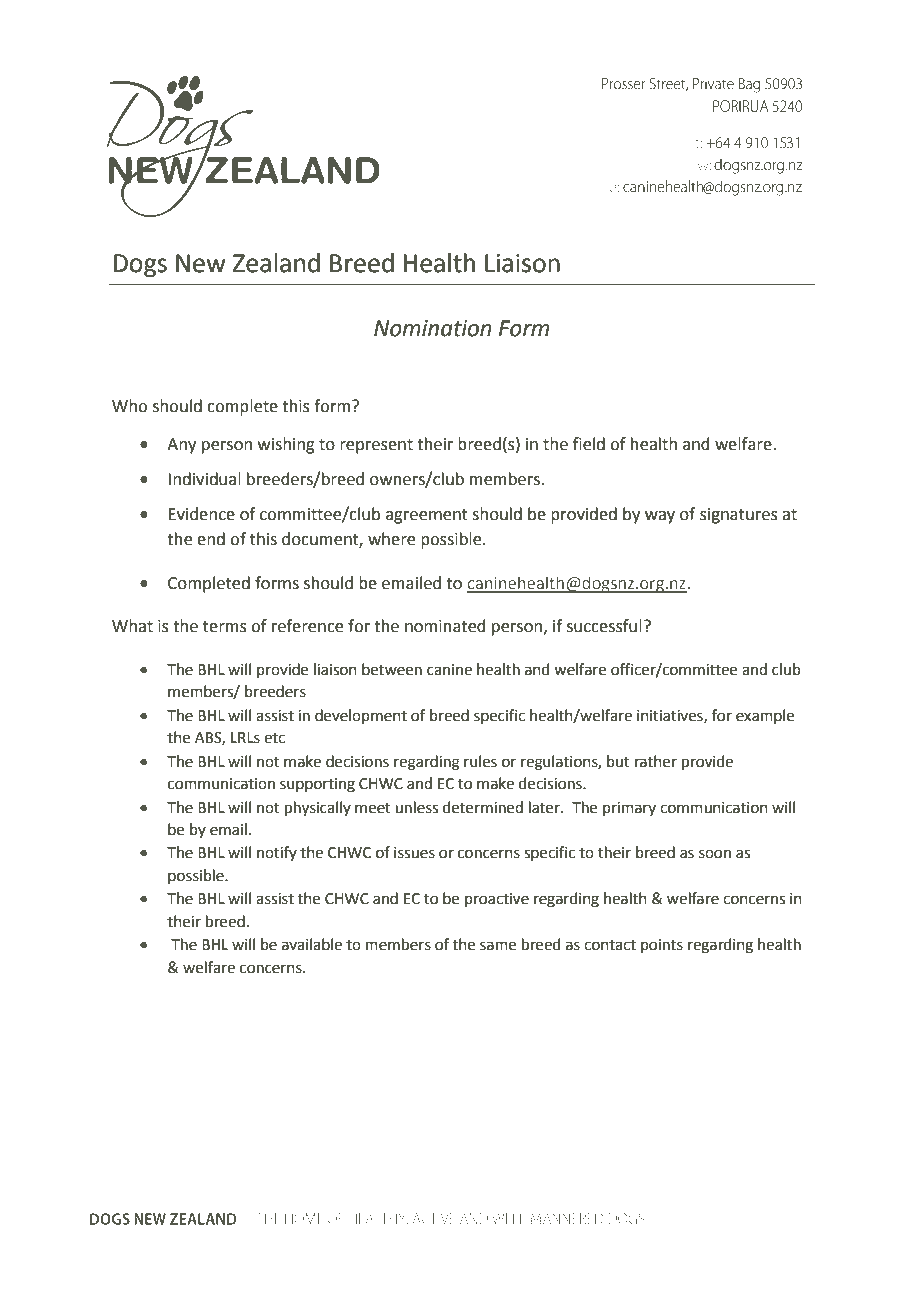 This document has height=1308, width=924. What do you see at coordinates (589, 444) in the document?
I see `field` at bounding box center [589, 444].
